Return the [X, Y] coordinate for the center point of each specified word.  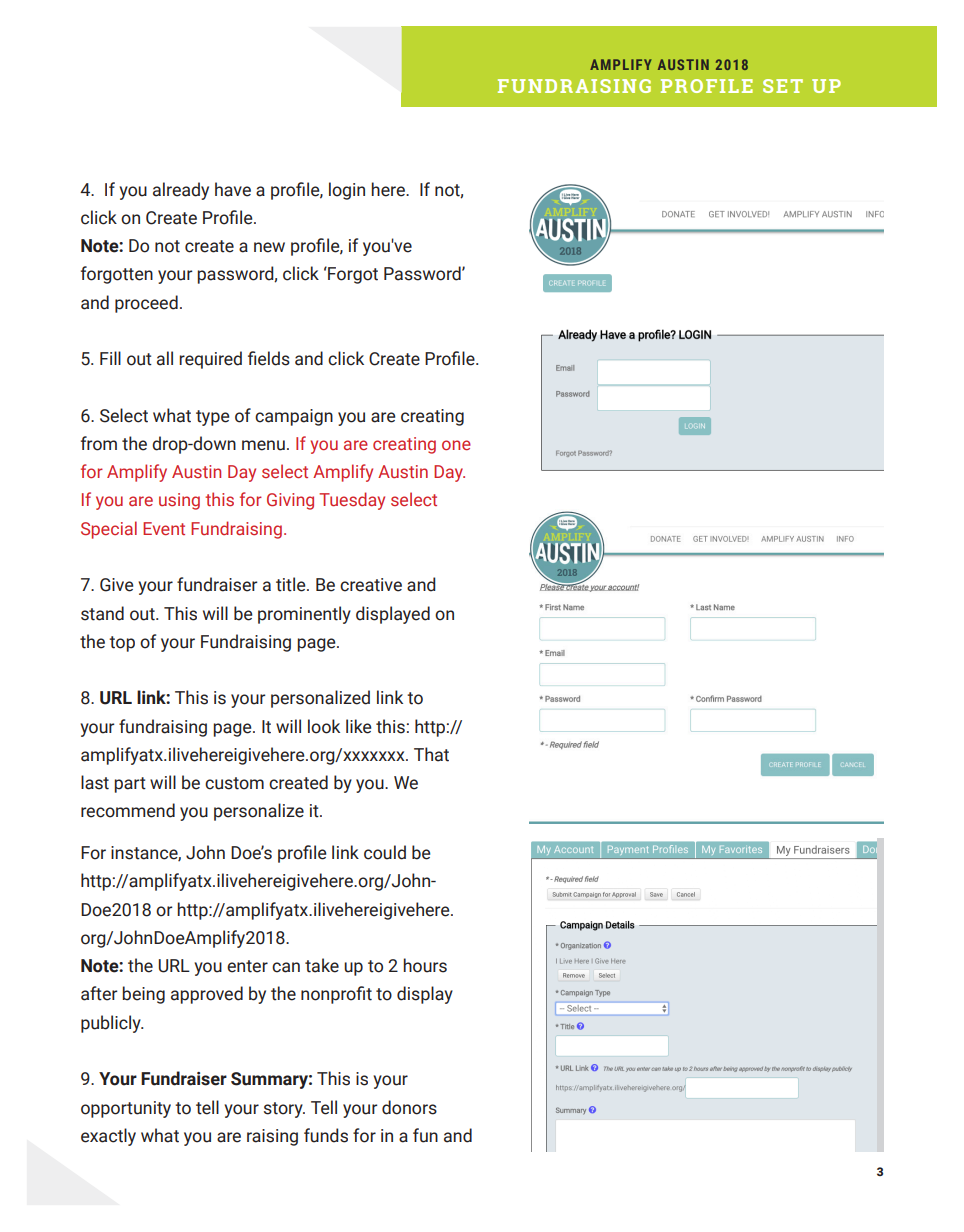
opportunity [126, 1109]
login [347, 191]
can [286, 967]
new [269, 247]
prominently [304, 615]
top [122, 644]
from [99, 443]
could [385, 852]
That [431, 754]
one [456, 445]
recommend [128, 810]
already [181, 191]
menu [263, 445]
